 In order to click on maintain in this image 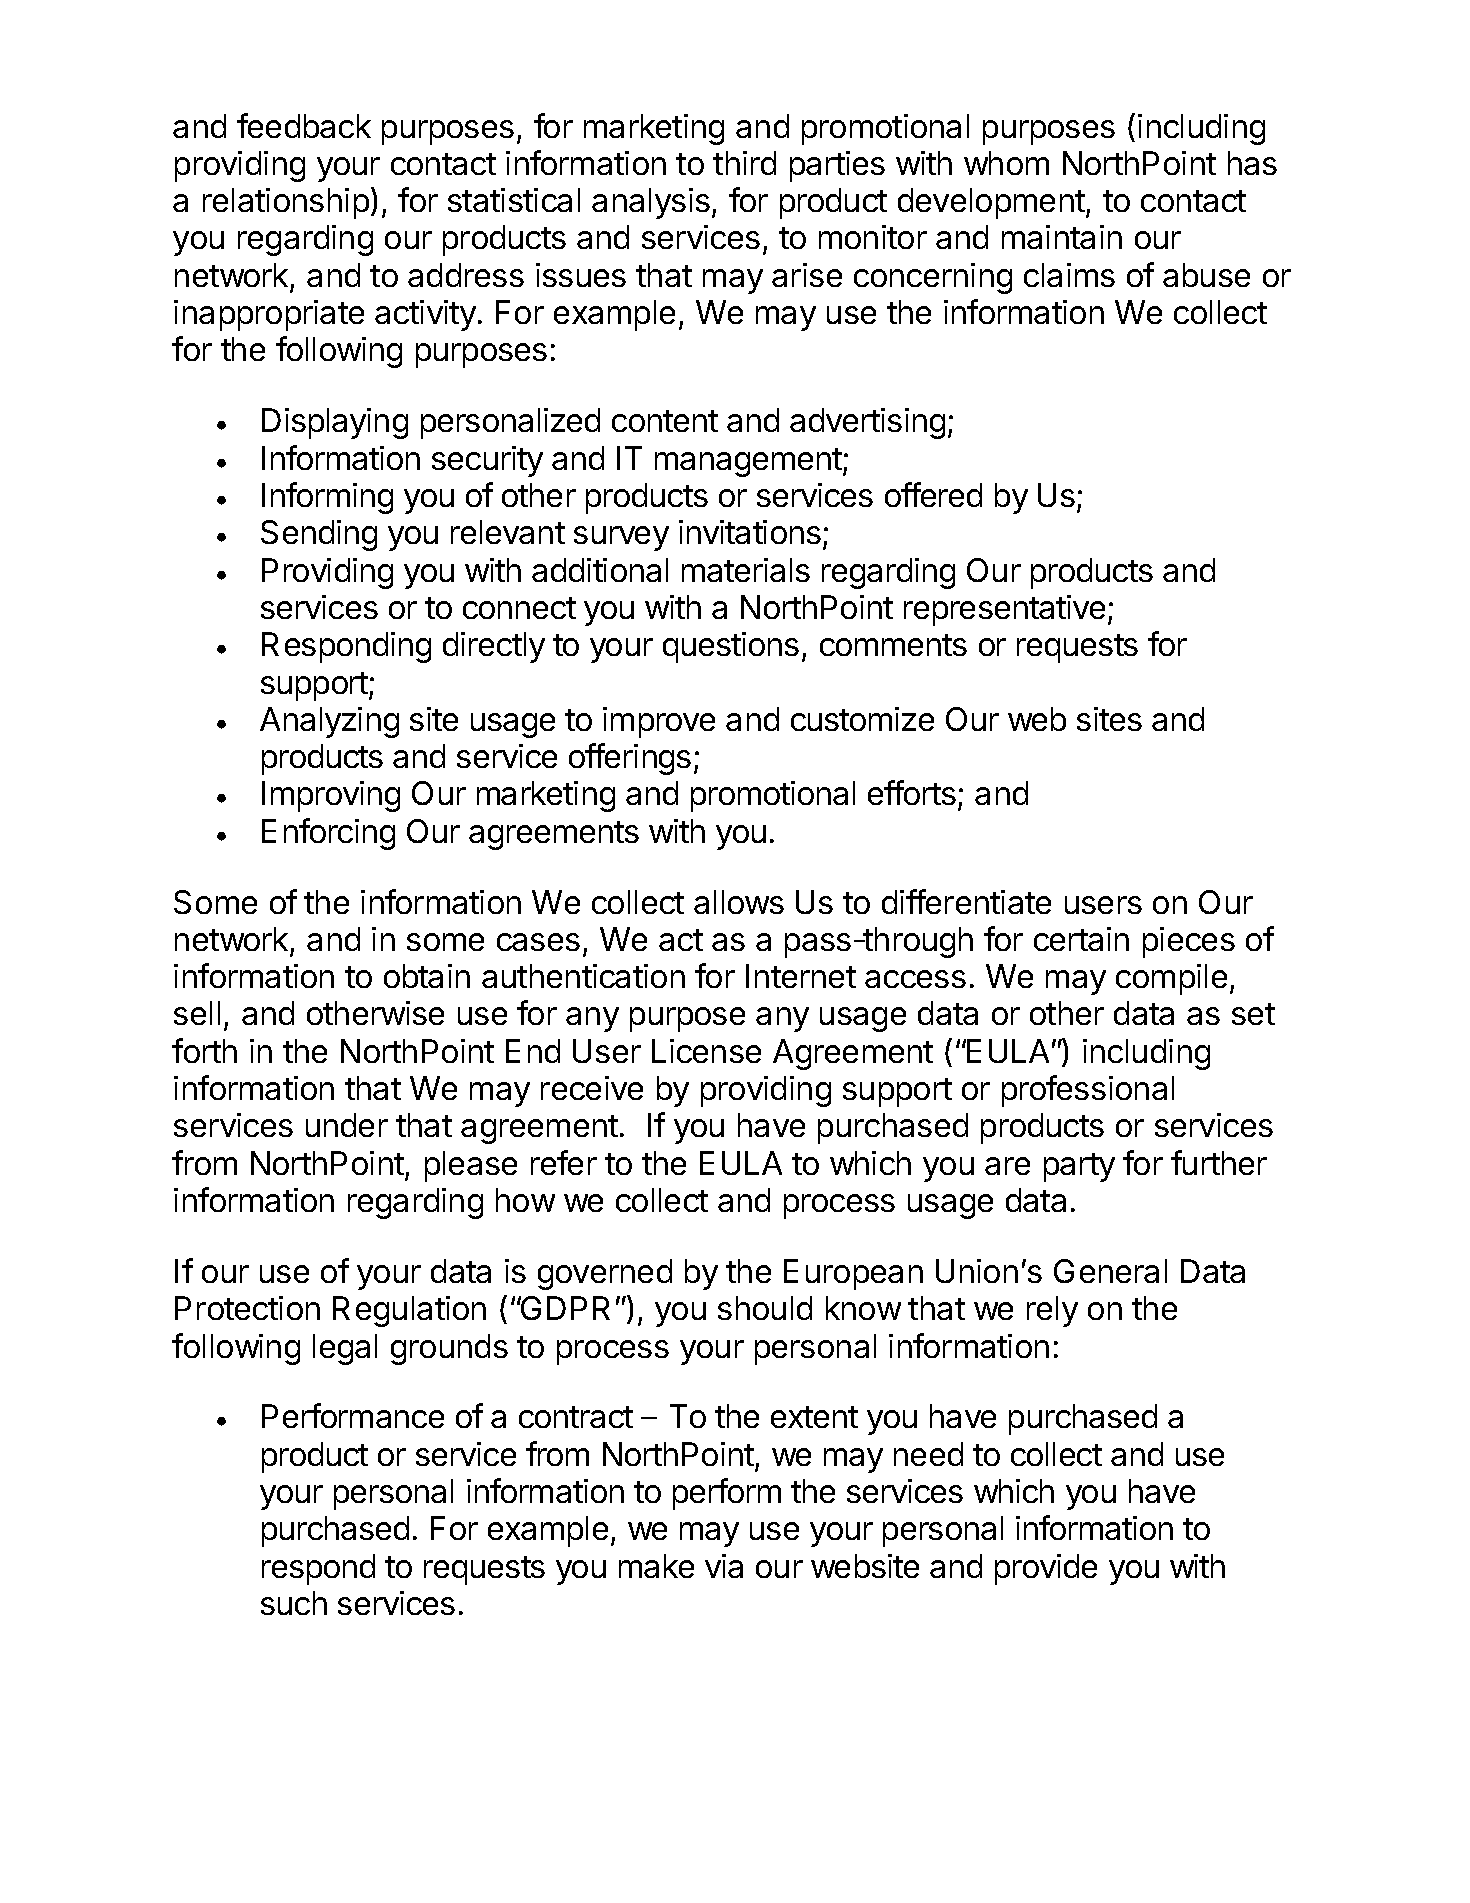, I will do `click(1062, 237)`.
